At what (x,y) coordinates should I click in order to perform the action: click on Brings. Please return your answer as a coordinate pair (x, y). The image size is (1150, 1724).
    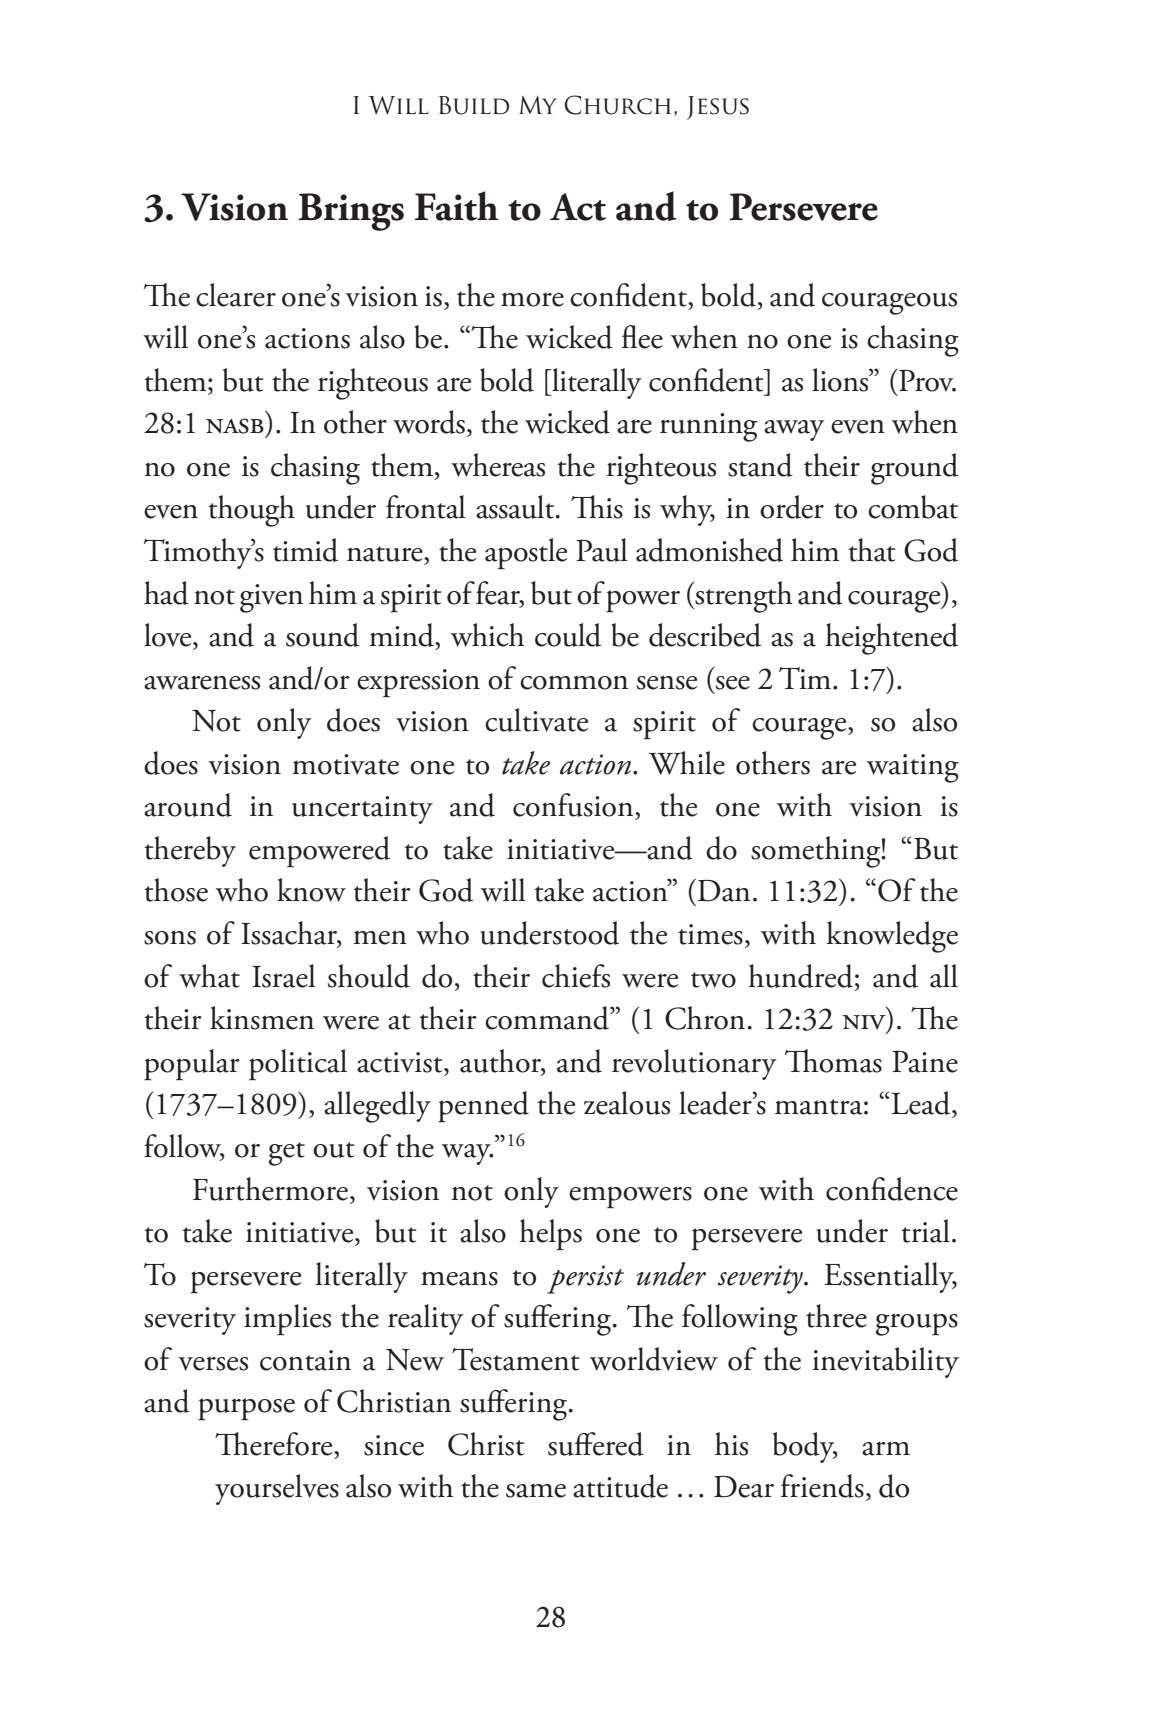
    Looking at the image, I should click on (351, 212).
